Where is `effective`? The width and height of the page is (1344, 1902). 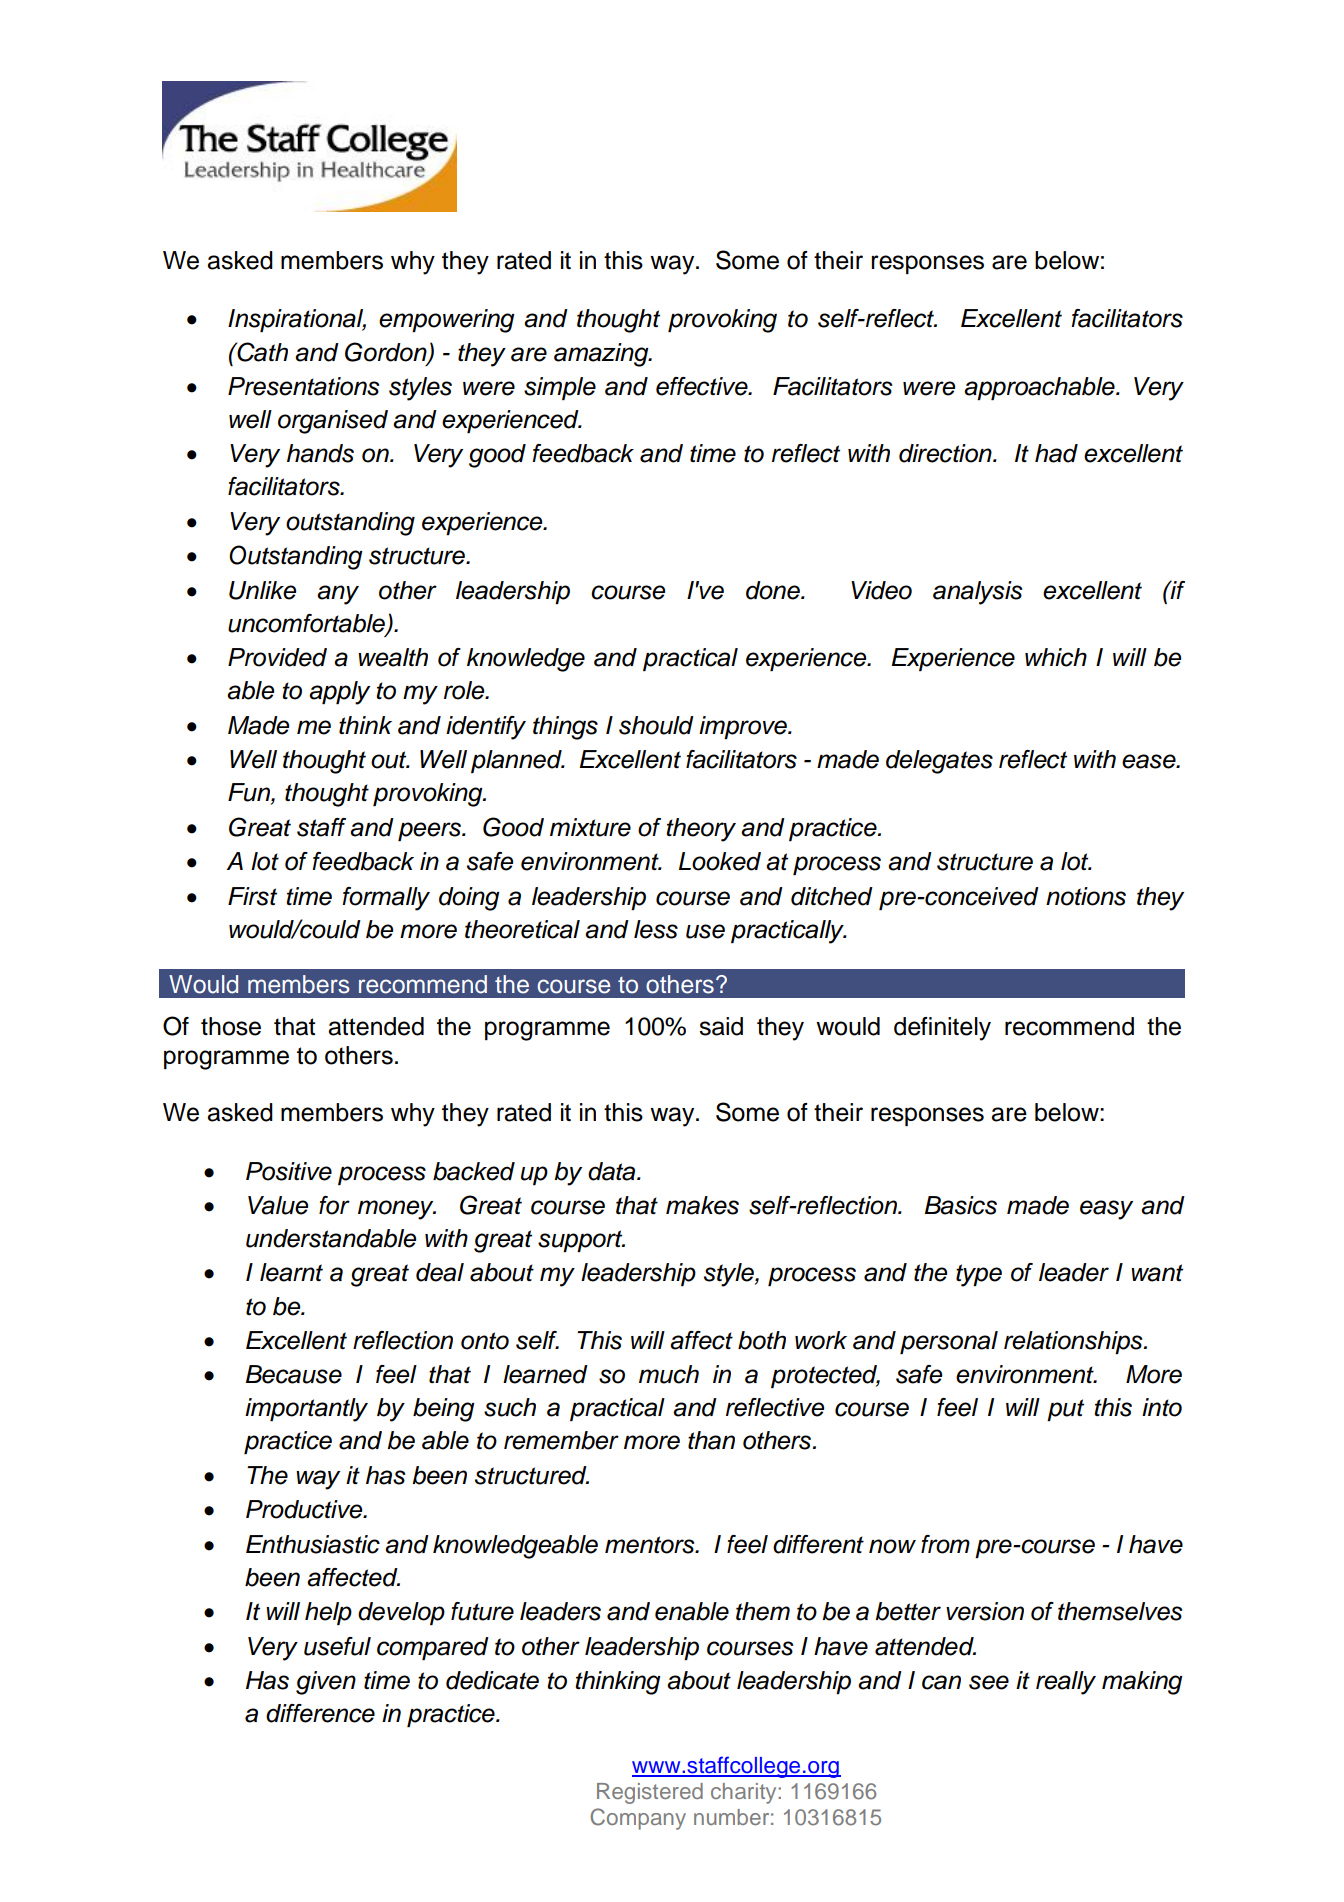 effective is located at coordinates (703, 386).
